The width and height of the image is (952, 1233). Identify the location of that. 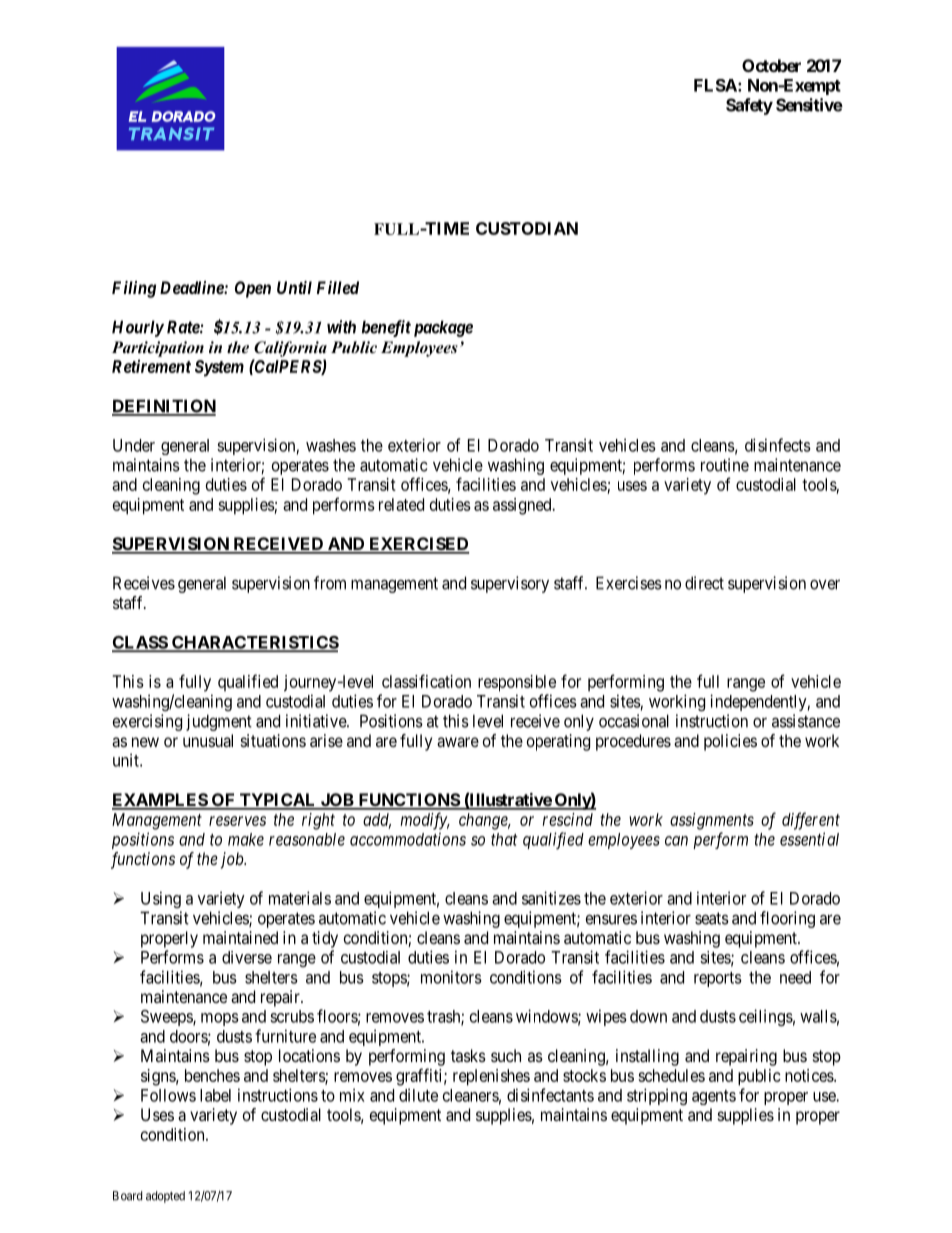
(504, 839).
